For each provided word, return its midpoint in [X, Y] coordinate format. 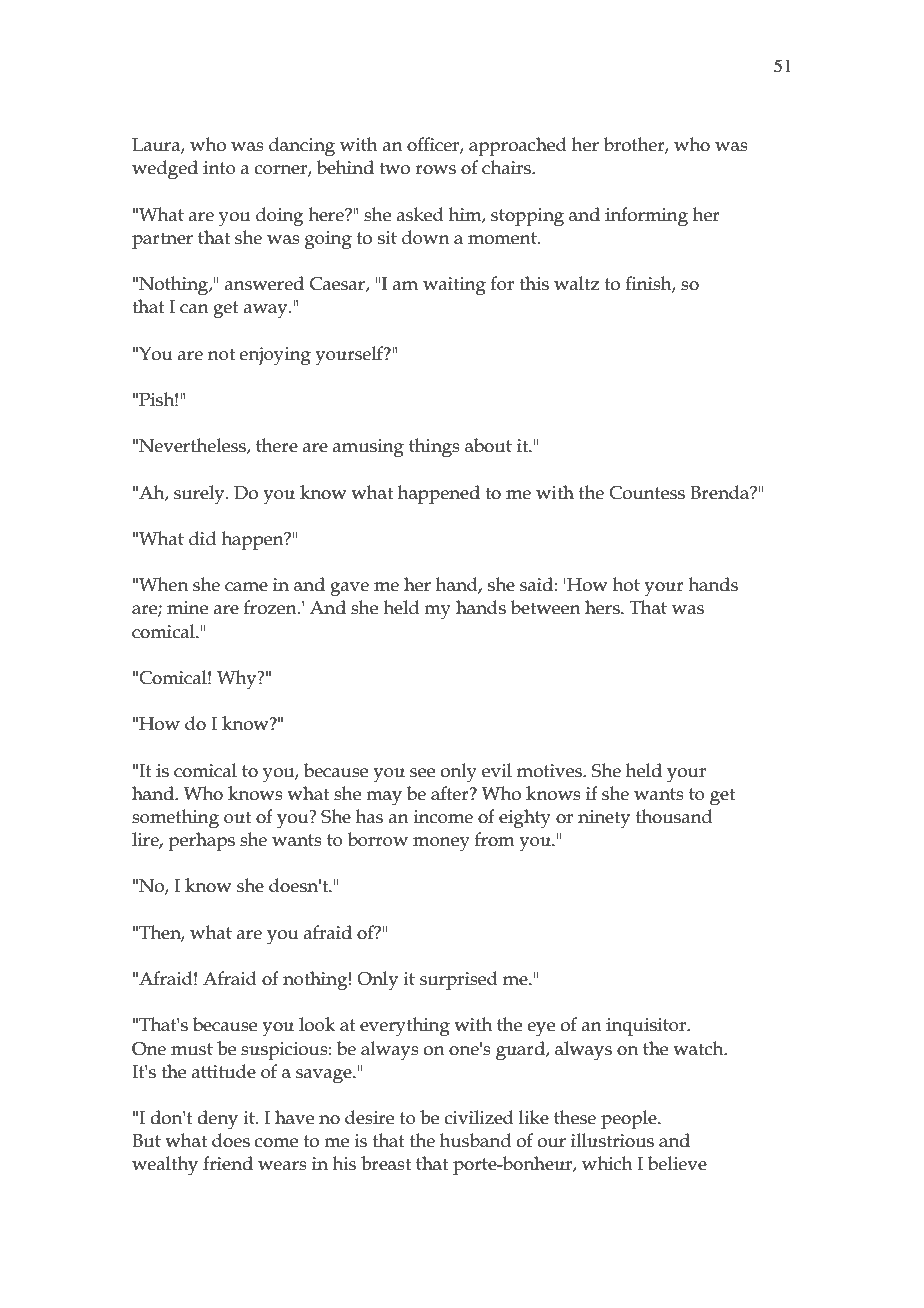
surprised [459, 980]
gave [349, 589]
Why [238, 679]
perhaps [201, 841]
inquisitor [647, 1027]
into [219, 168]
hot [626, 584]
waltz [576, 283]
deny [217, 1120]
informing [646, 217]
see [422, 773]
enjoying [275, 356]
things [434, 448]
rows [435, 170]
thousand [674, 816]
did [202, 538]
